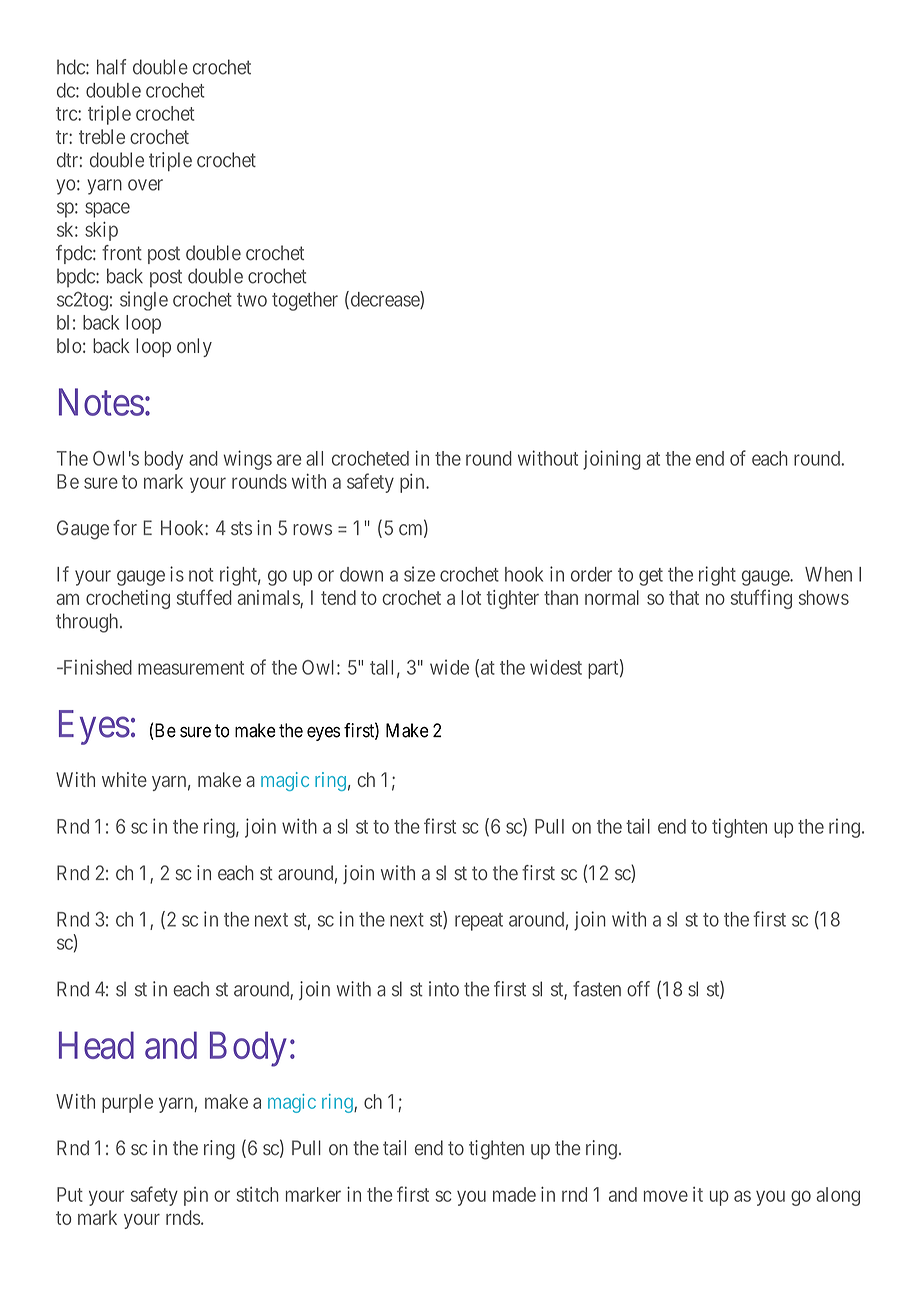 The image size is (924, 1308). What do you see at coordinates (305, 301) in the image?
I see `together` at bounding box center [305, 301].
